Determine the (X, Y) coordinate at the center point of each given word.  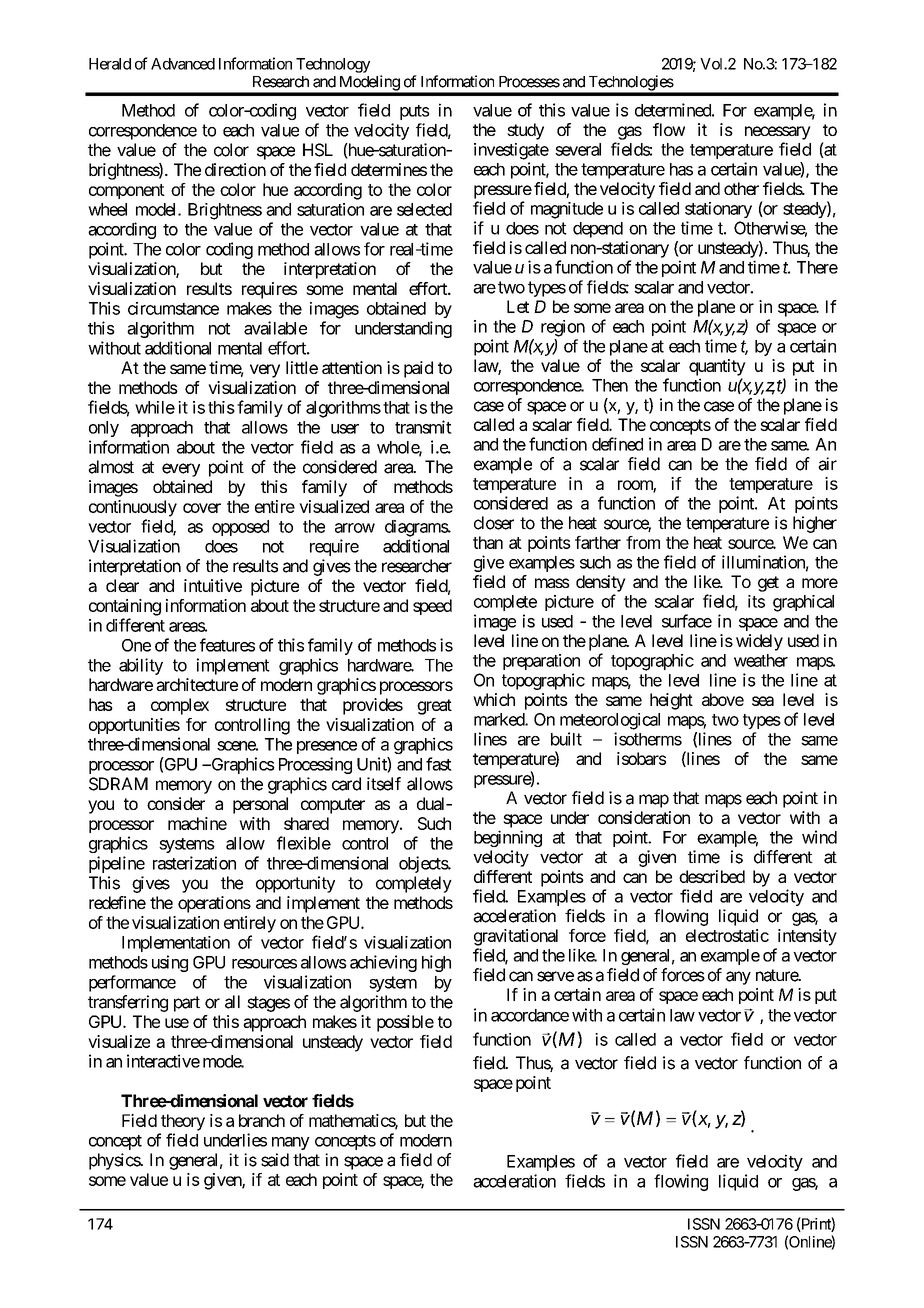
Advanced (183, 64)
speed (432, 607)
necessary (778, 133)
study (525, 131)
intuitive (213, 585)
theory (183, 1122)
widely (759, 642)
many (291, 1143)
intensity (807, 937)
